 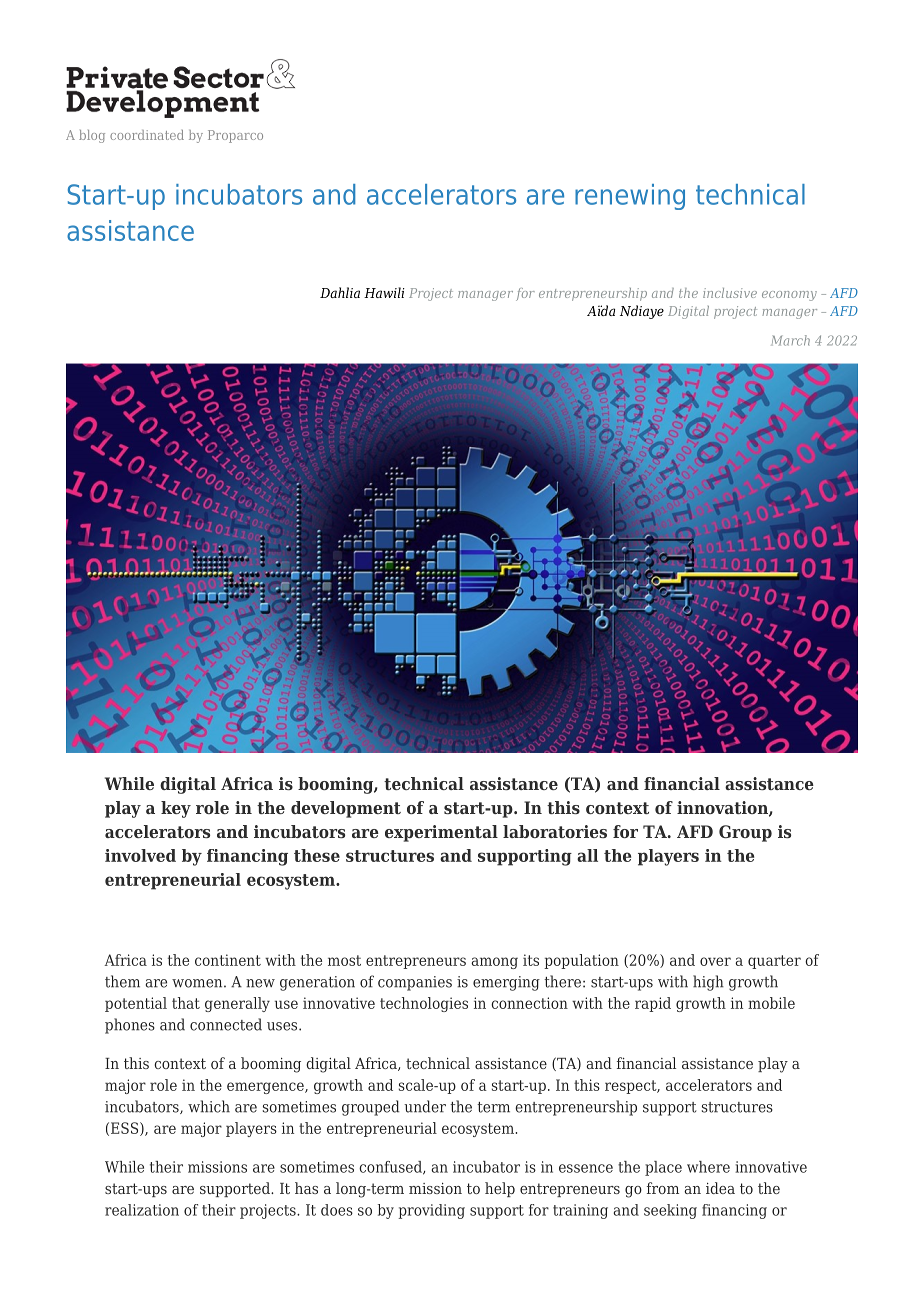 What do you see at coordinates (340, 292) in the screenshot?
I see `Dahlia` at bounding box center [340, 292].
